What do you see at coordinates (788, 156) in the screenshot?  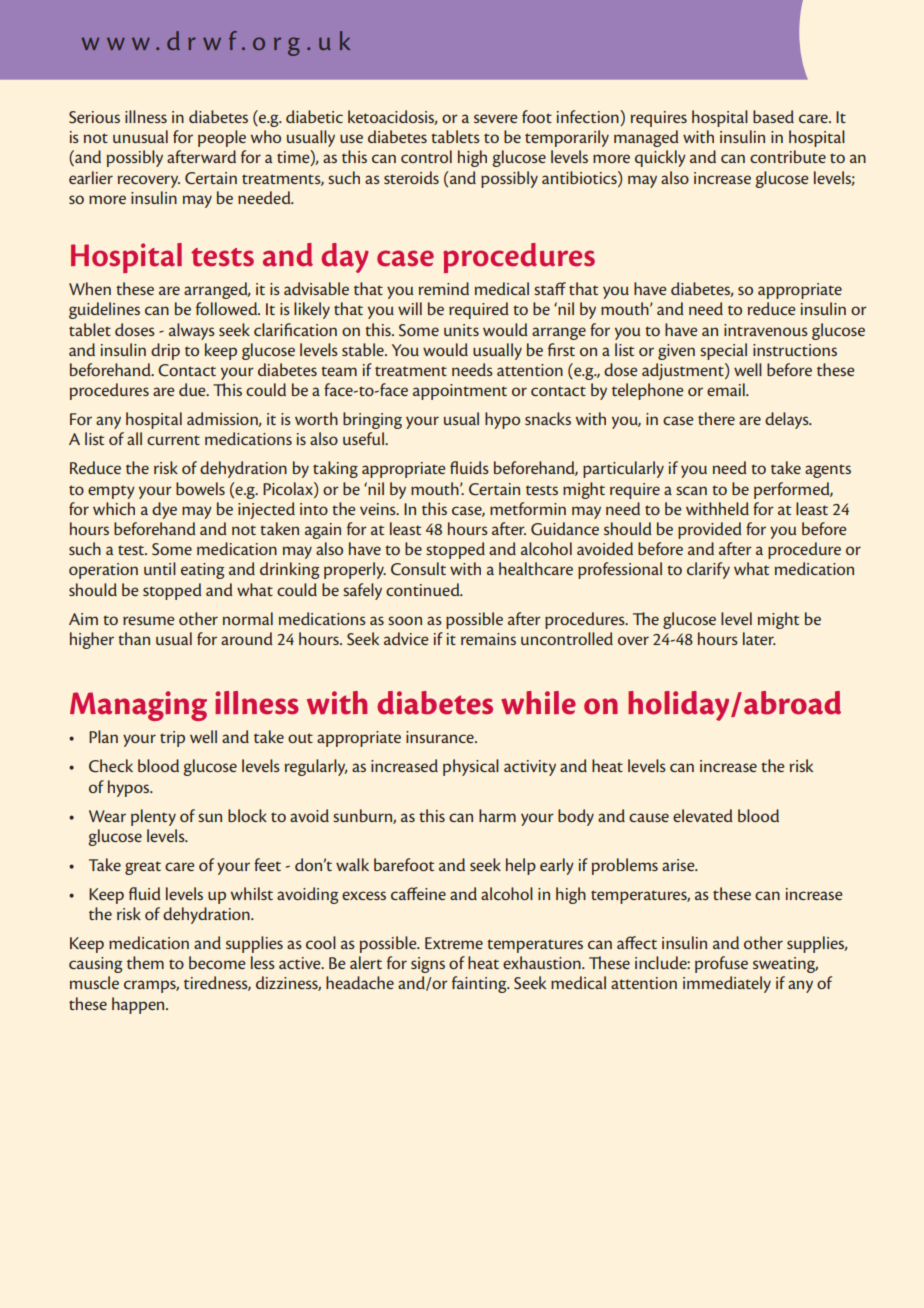 I see `contribute` at bounding box center [788, 156].
